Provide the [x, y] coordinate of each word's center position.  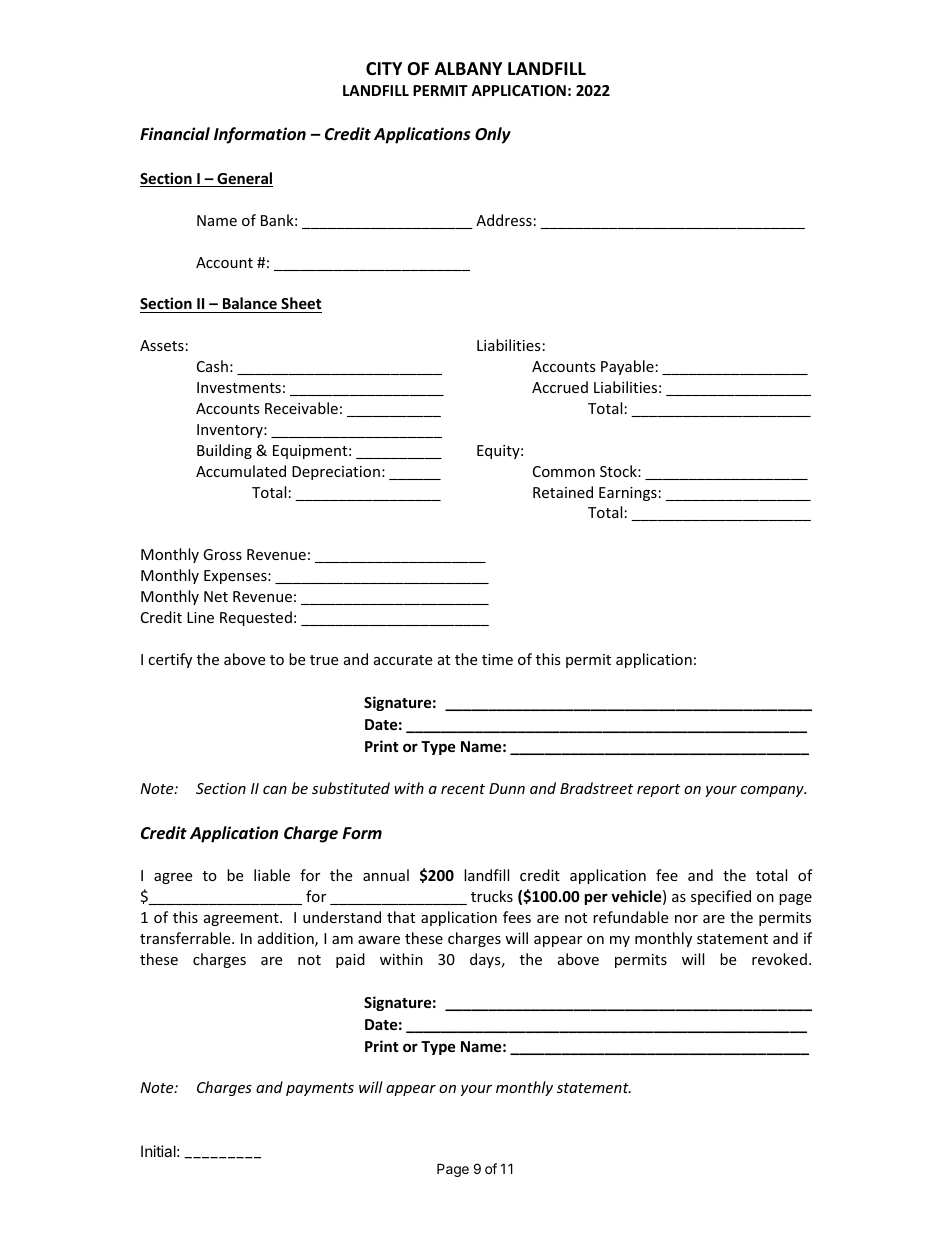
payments [320, 1089]
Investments [239, 387]
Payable [627, 367]
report [658, 790]
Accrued [560, 387]
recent [463, 789]
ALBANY [468, 68]
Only [493, 135]
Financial [175, 133]
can [275, 790]
